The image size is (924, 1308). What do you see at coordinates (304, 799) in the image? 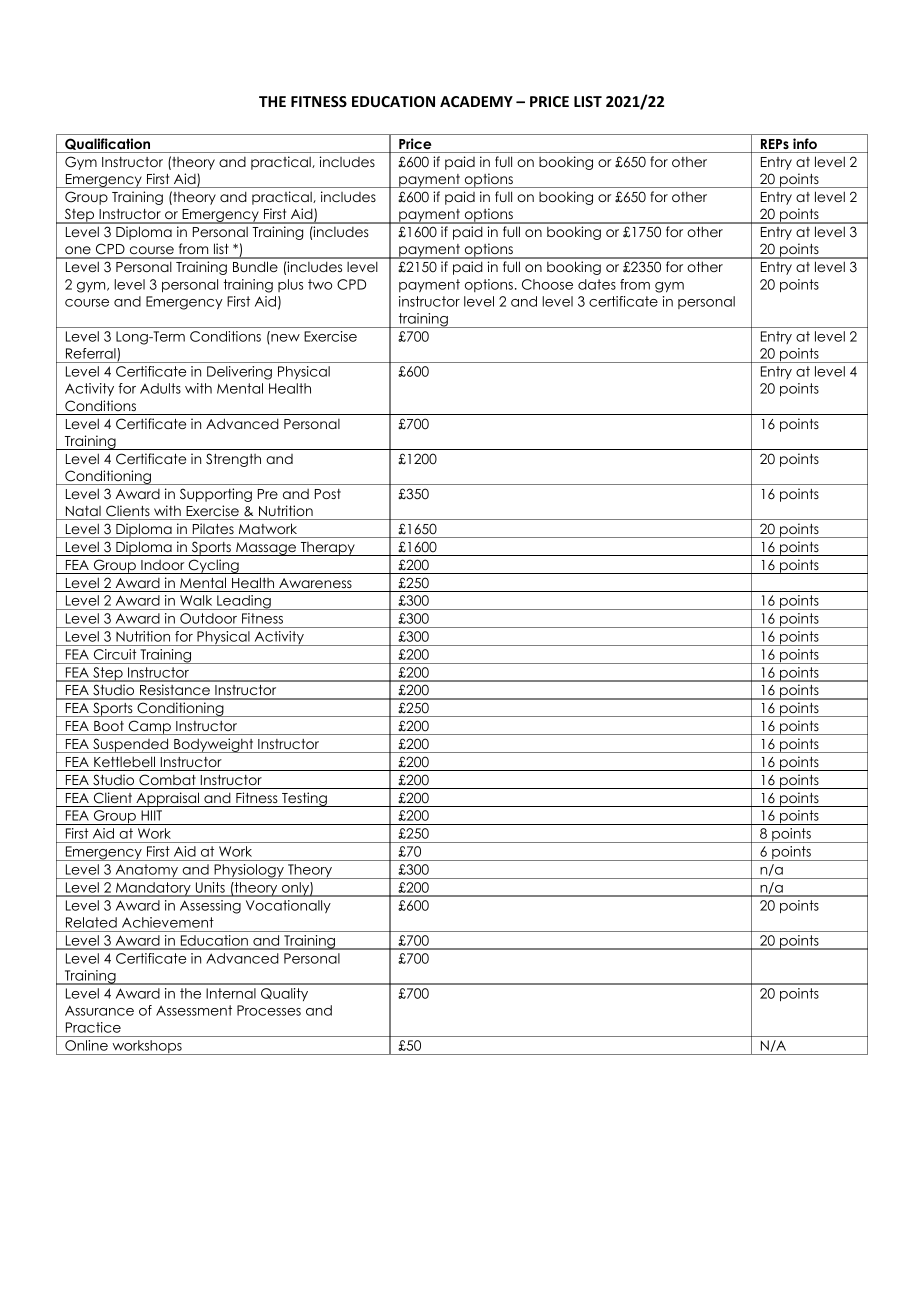
I see `Testing` at bounding box center [304, 799].
